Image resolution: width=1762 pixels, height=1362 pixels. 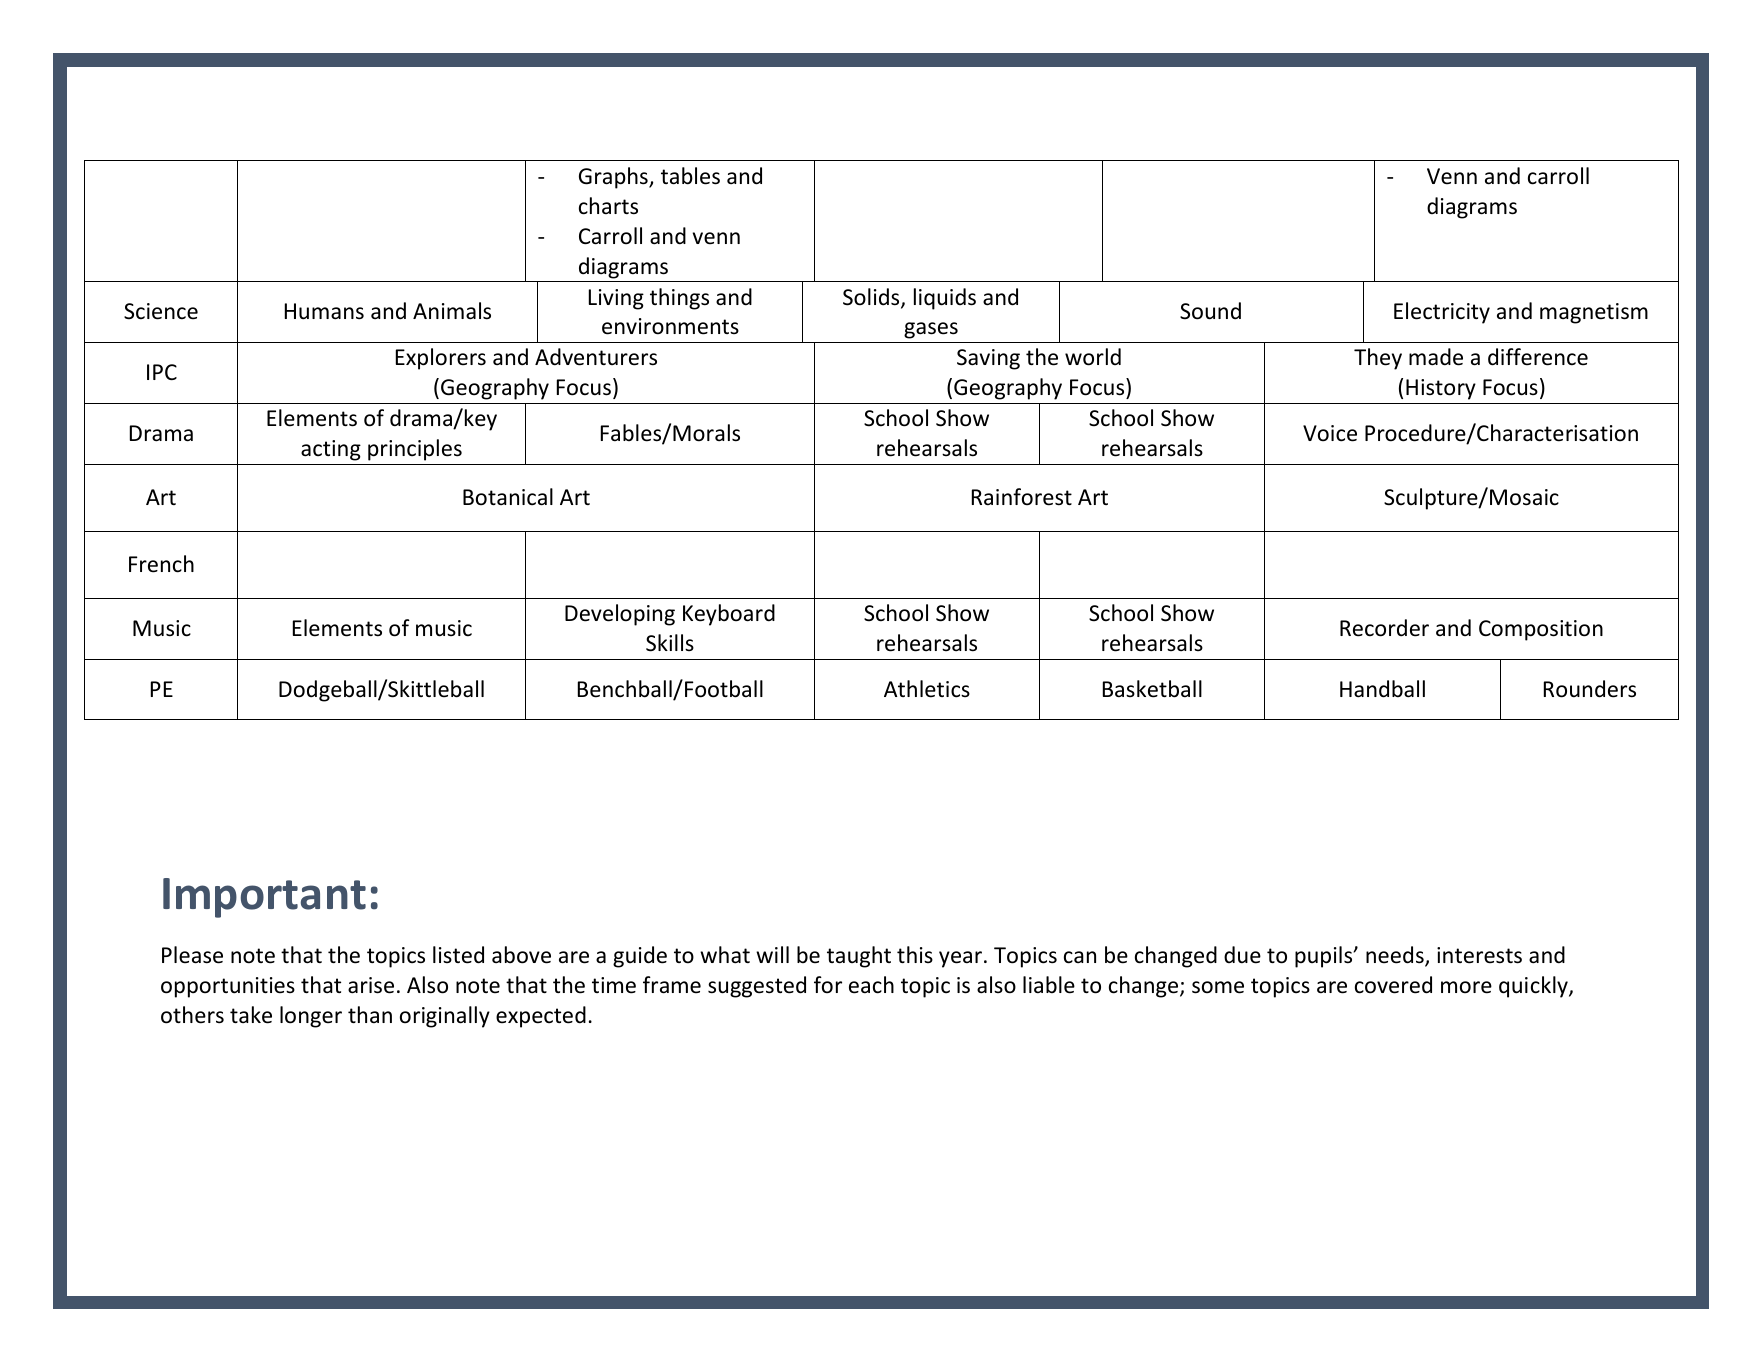 I want to click on Keyboard, so click(x=729, y=615).
